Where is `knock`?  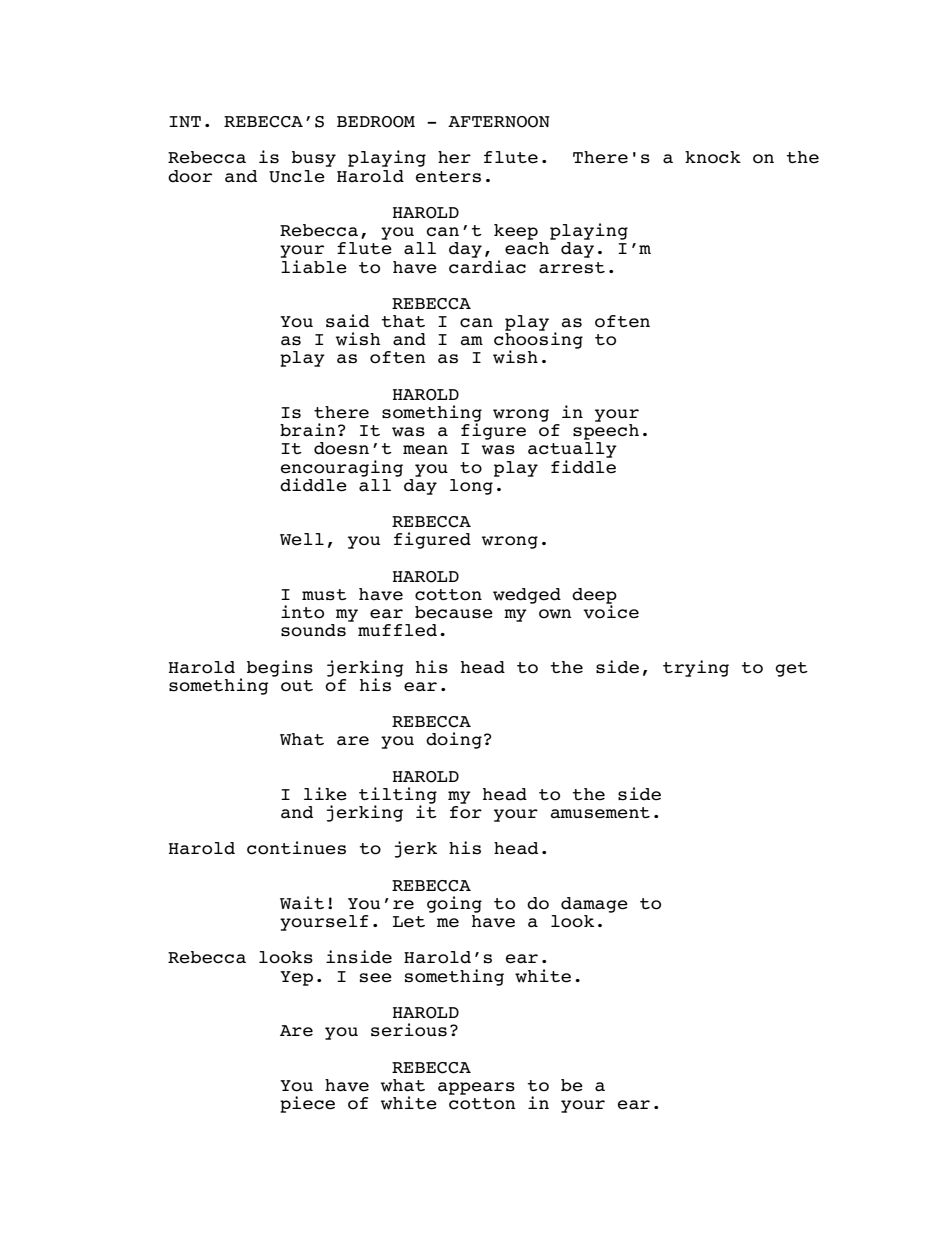 knock is located at coordinates (713, 157).
